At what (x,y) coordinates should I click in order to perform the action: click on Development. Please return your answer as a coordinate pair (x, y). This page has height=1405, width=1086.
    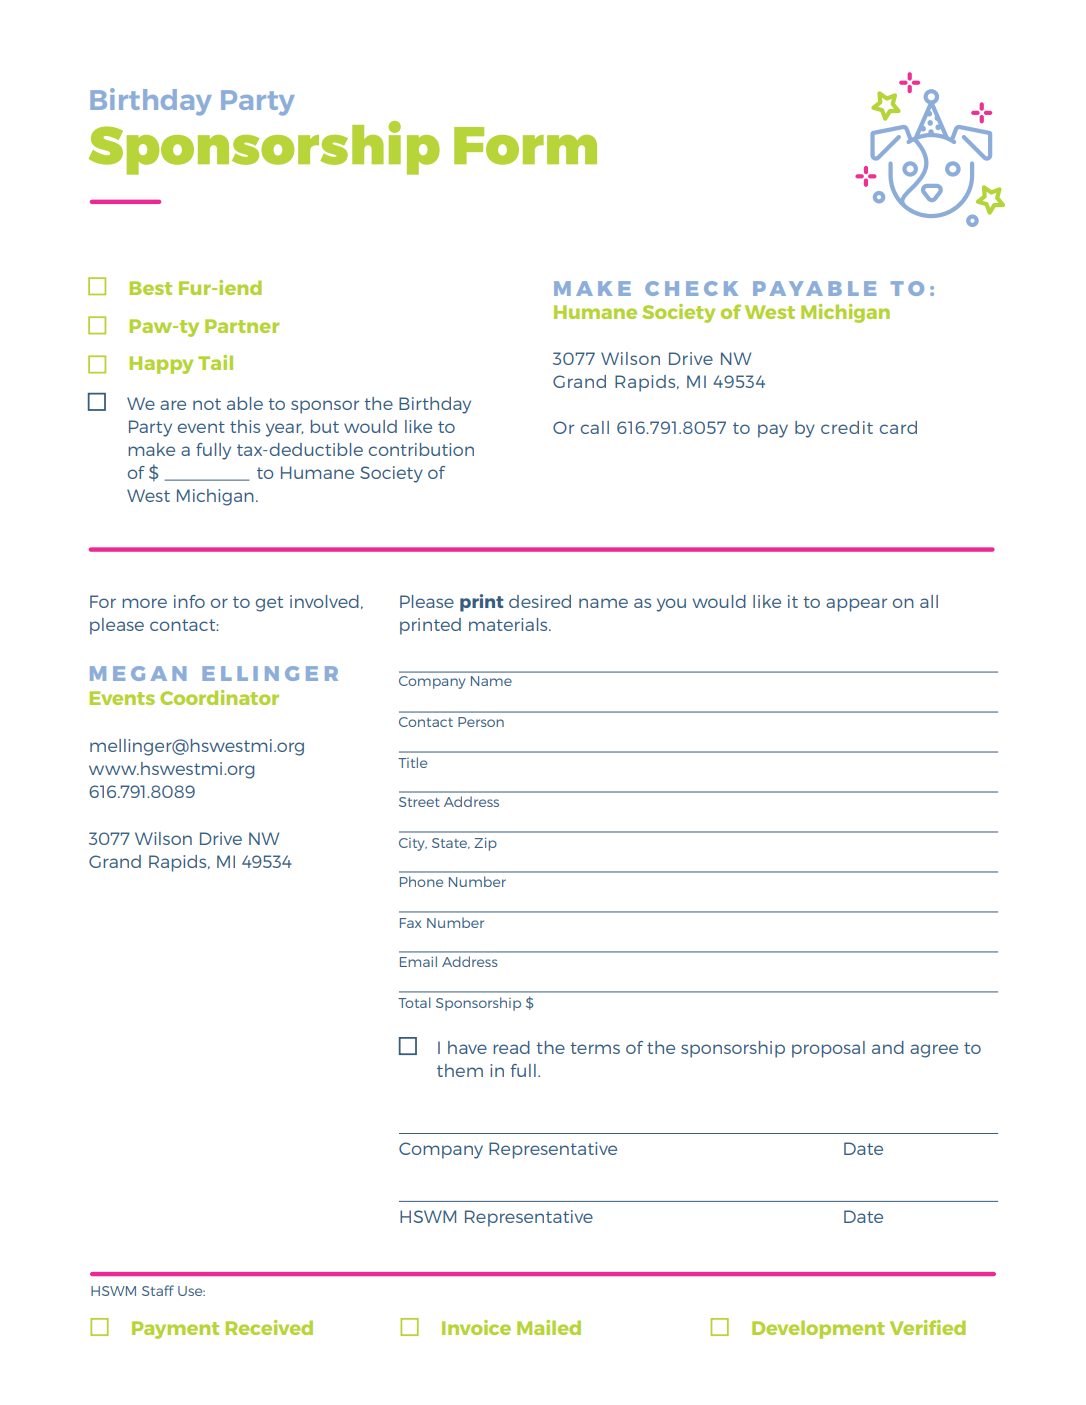
    Looking at the image, I should click on (818, 1329).
